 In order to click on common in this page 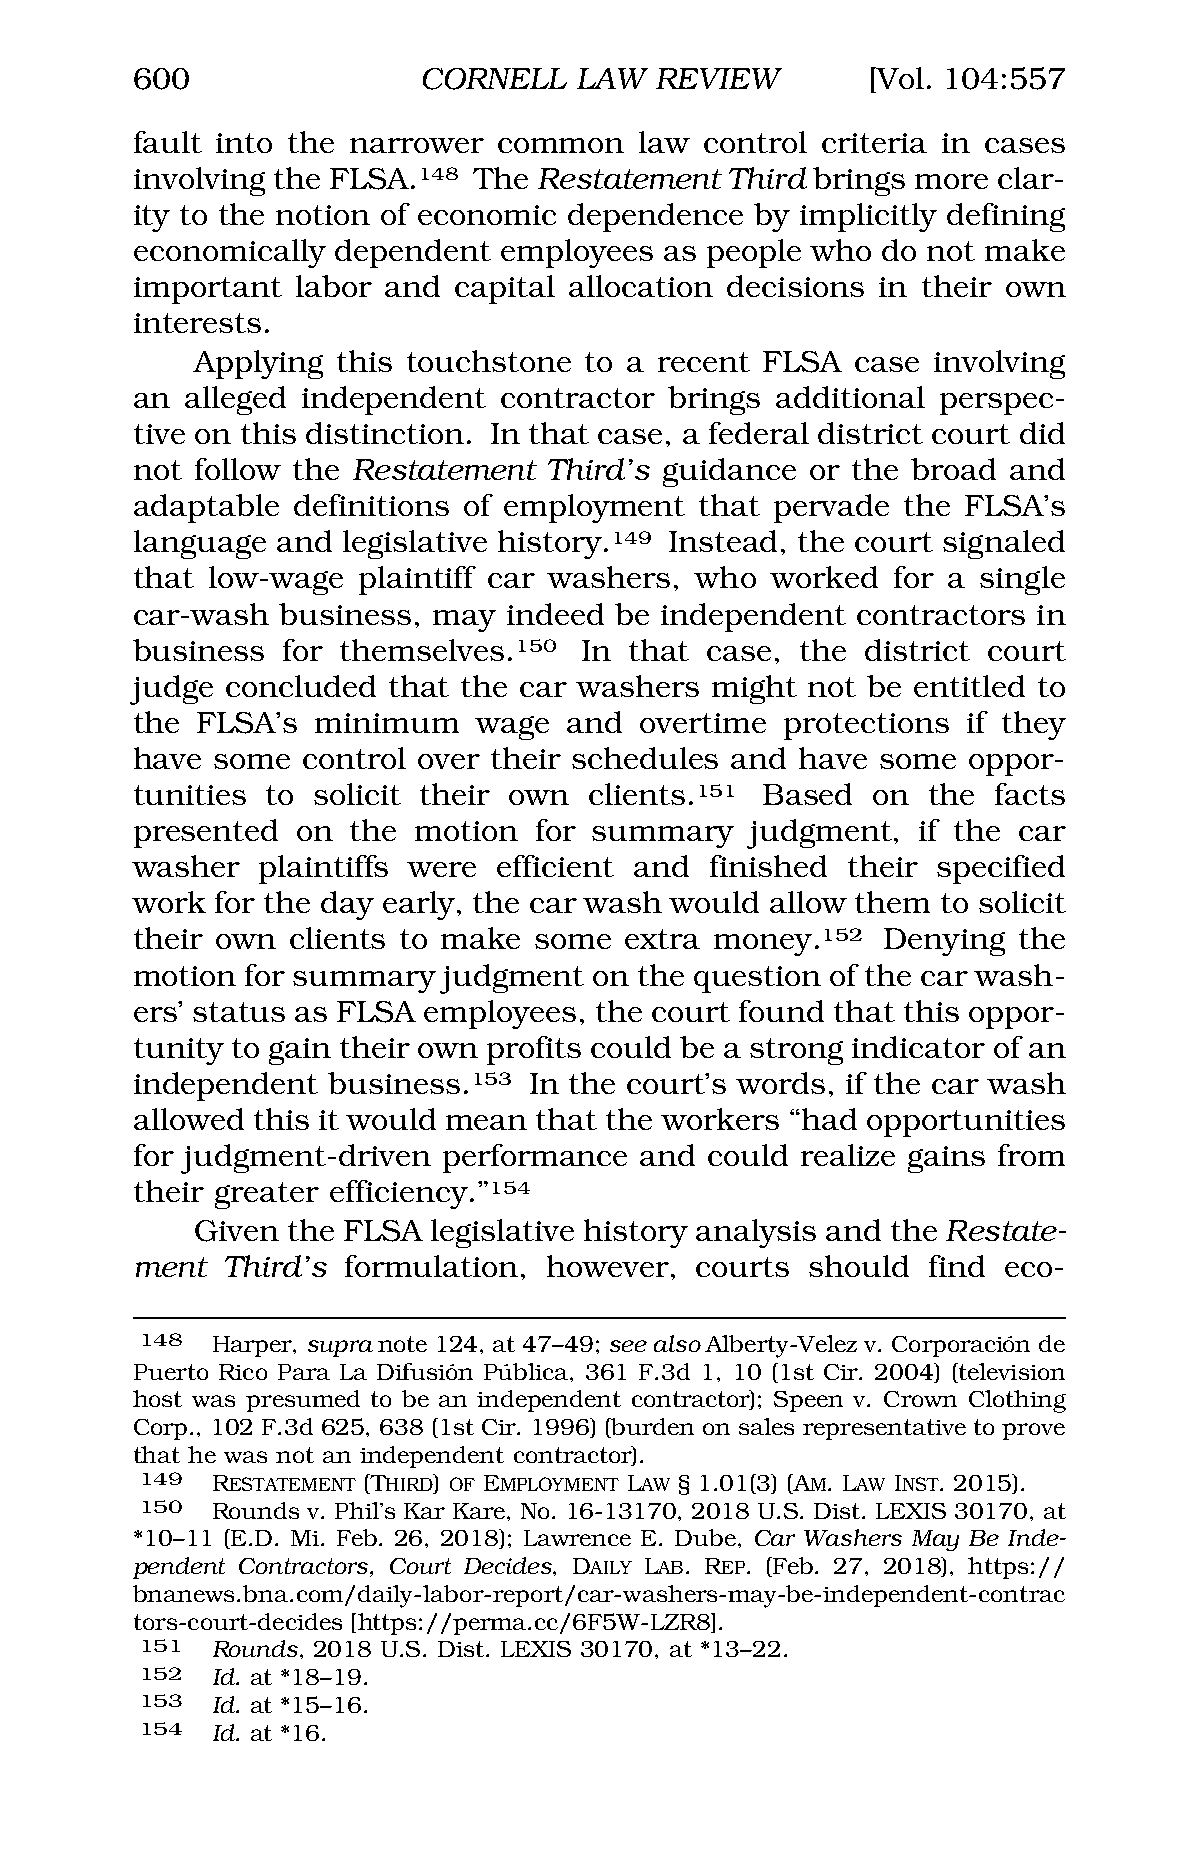, I will do `click(561, 145)`.
